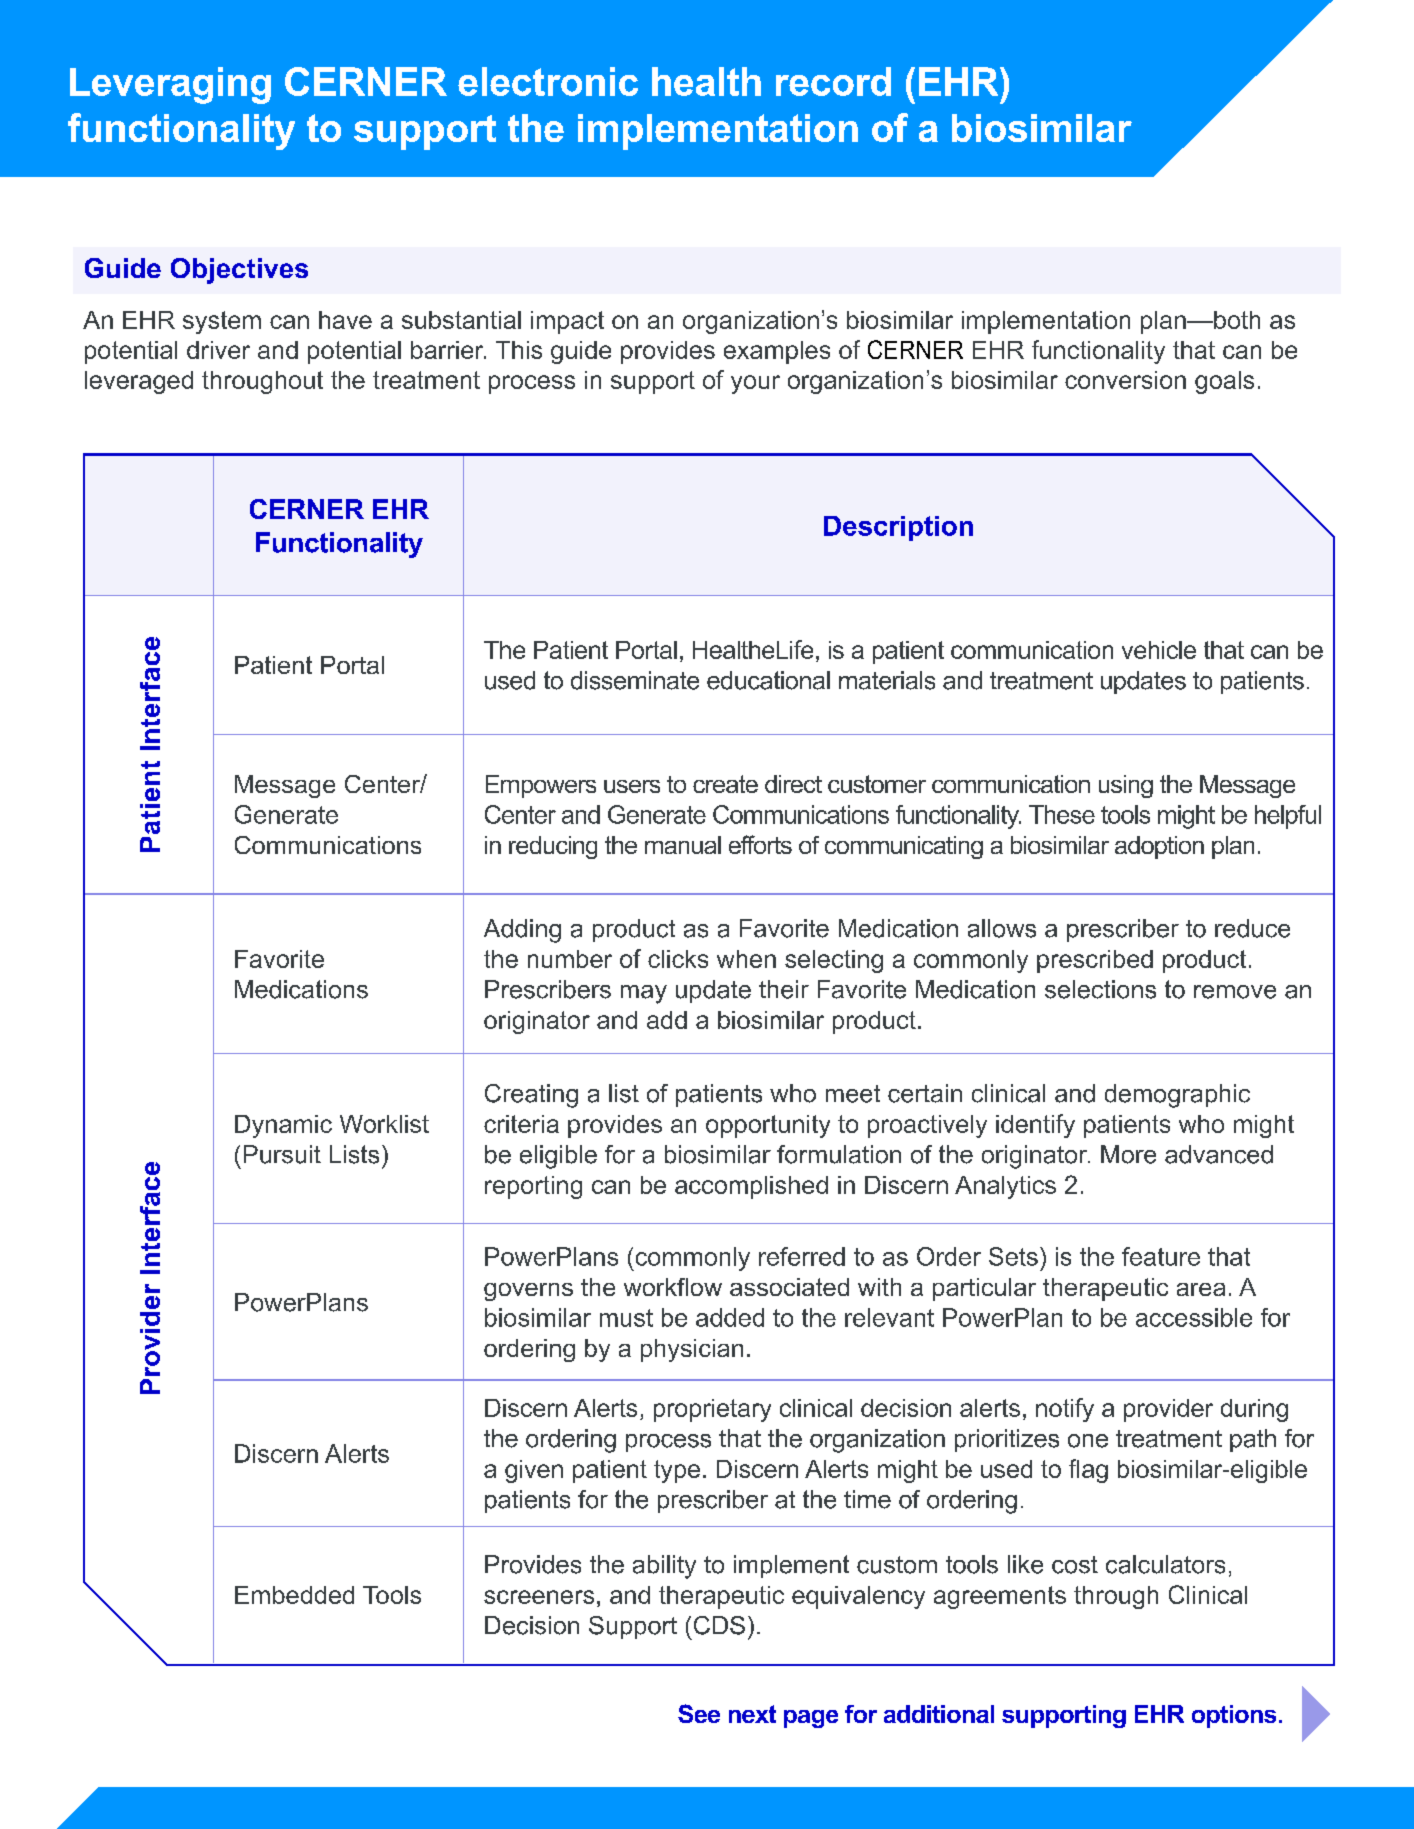  What do you see at coordinates (683, 845) in the screenshot?
I see `manual` at bounding box center [683, 845].
